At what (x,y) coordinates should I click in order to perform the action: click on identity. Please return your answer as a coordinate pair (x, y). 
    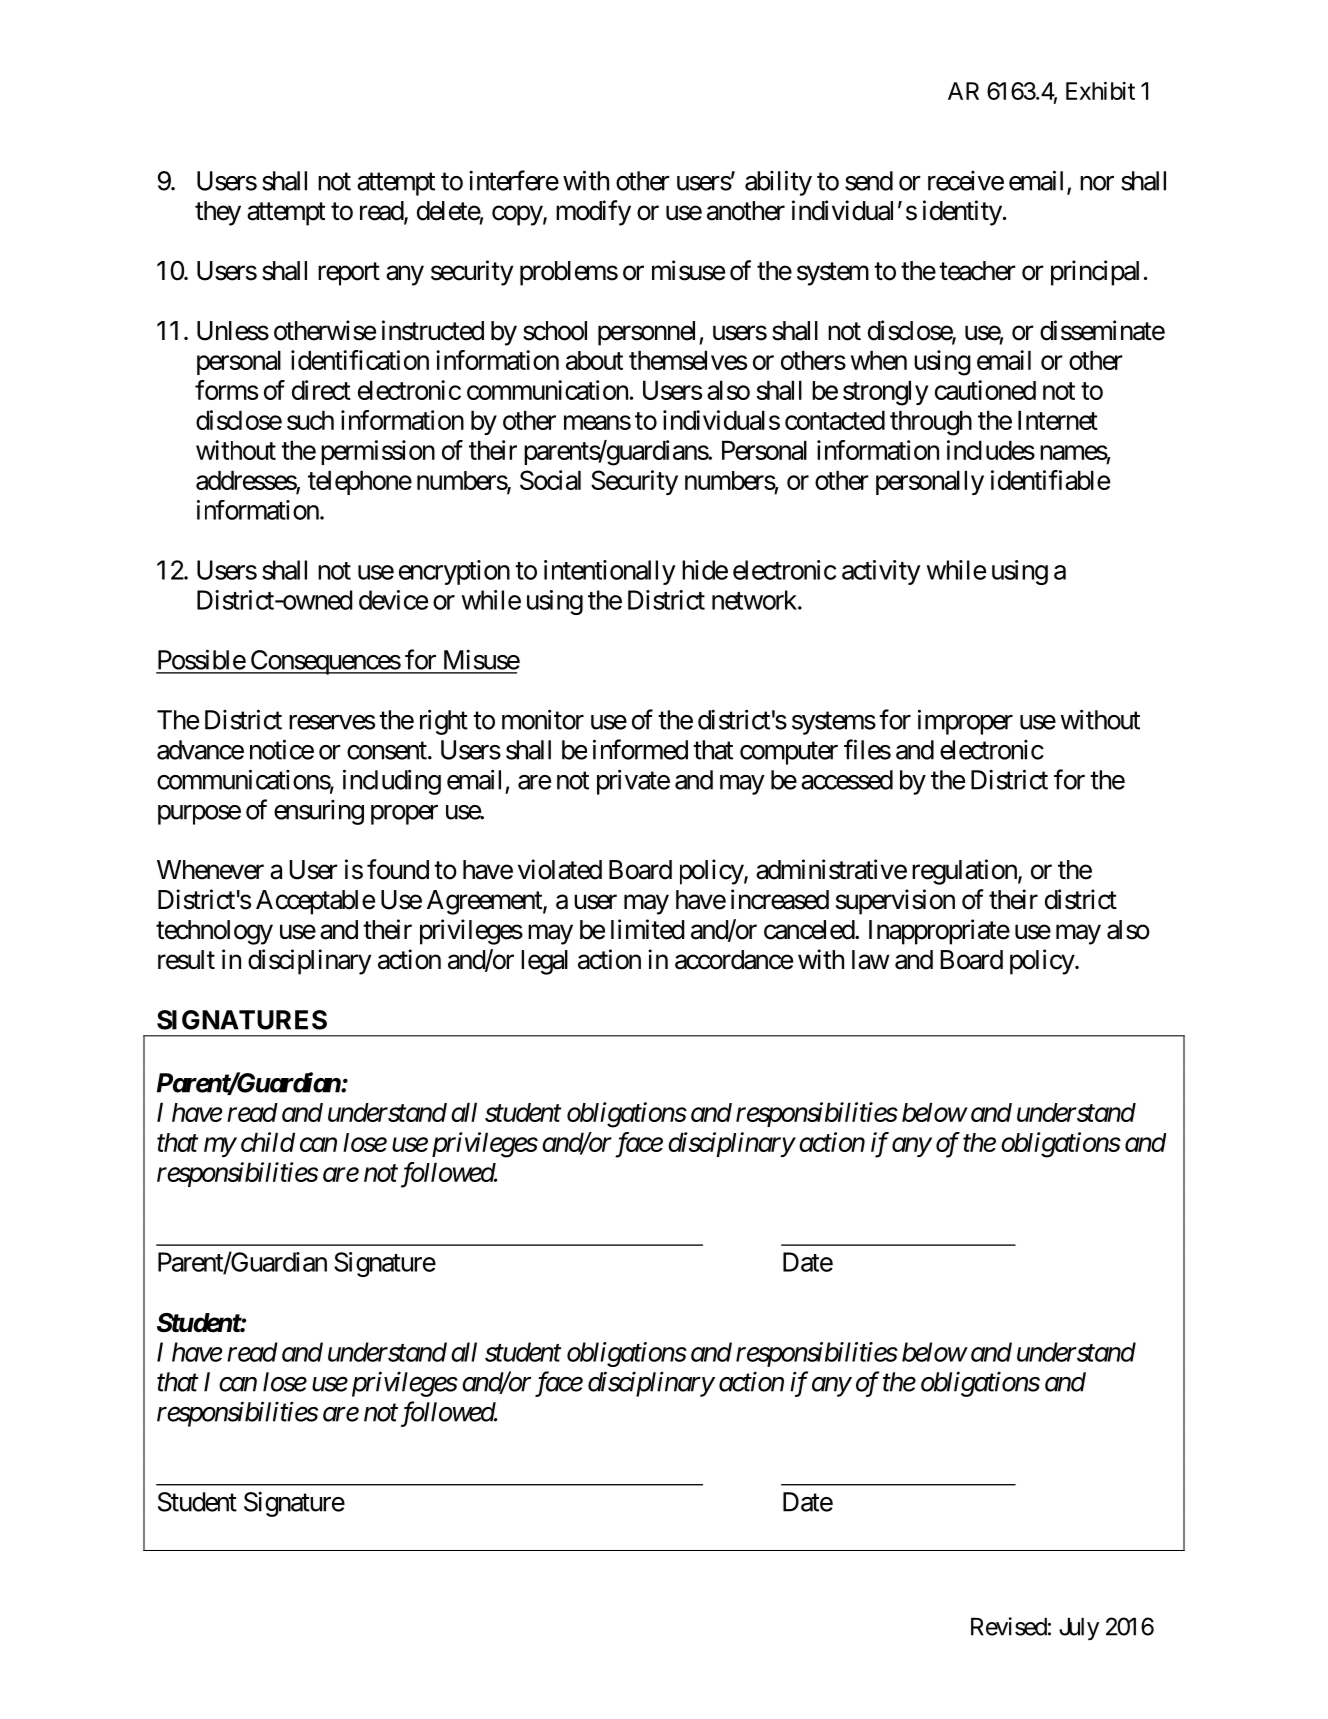
    Looking at the image, I should click on (962, 213).
